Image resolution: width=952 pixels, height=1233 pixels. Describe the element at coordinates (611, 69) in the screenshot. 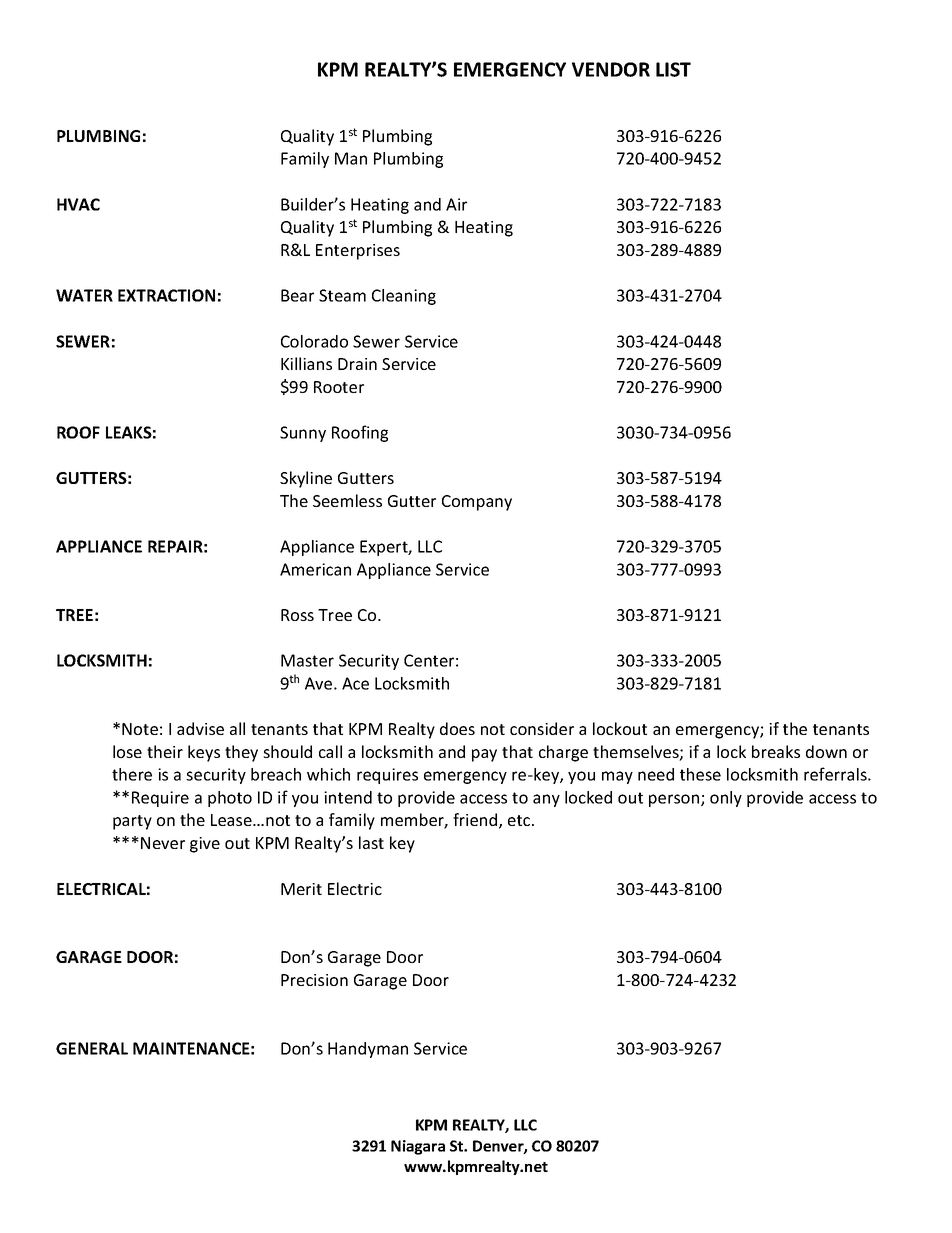

I see `VENDOR` at that location.
